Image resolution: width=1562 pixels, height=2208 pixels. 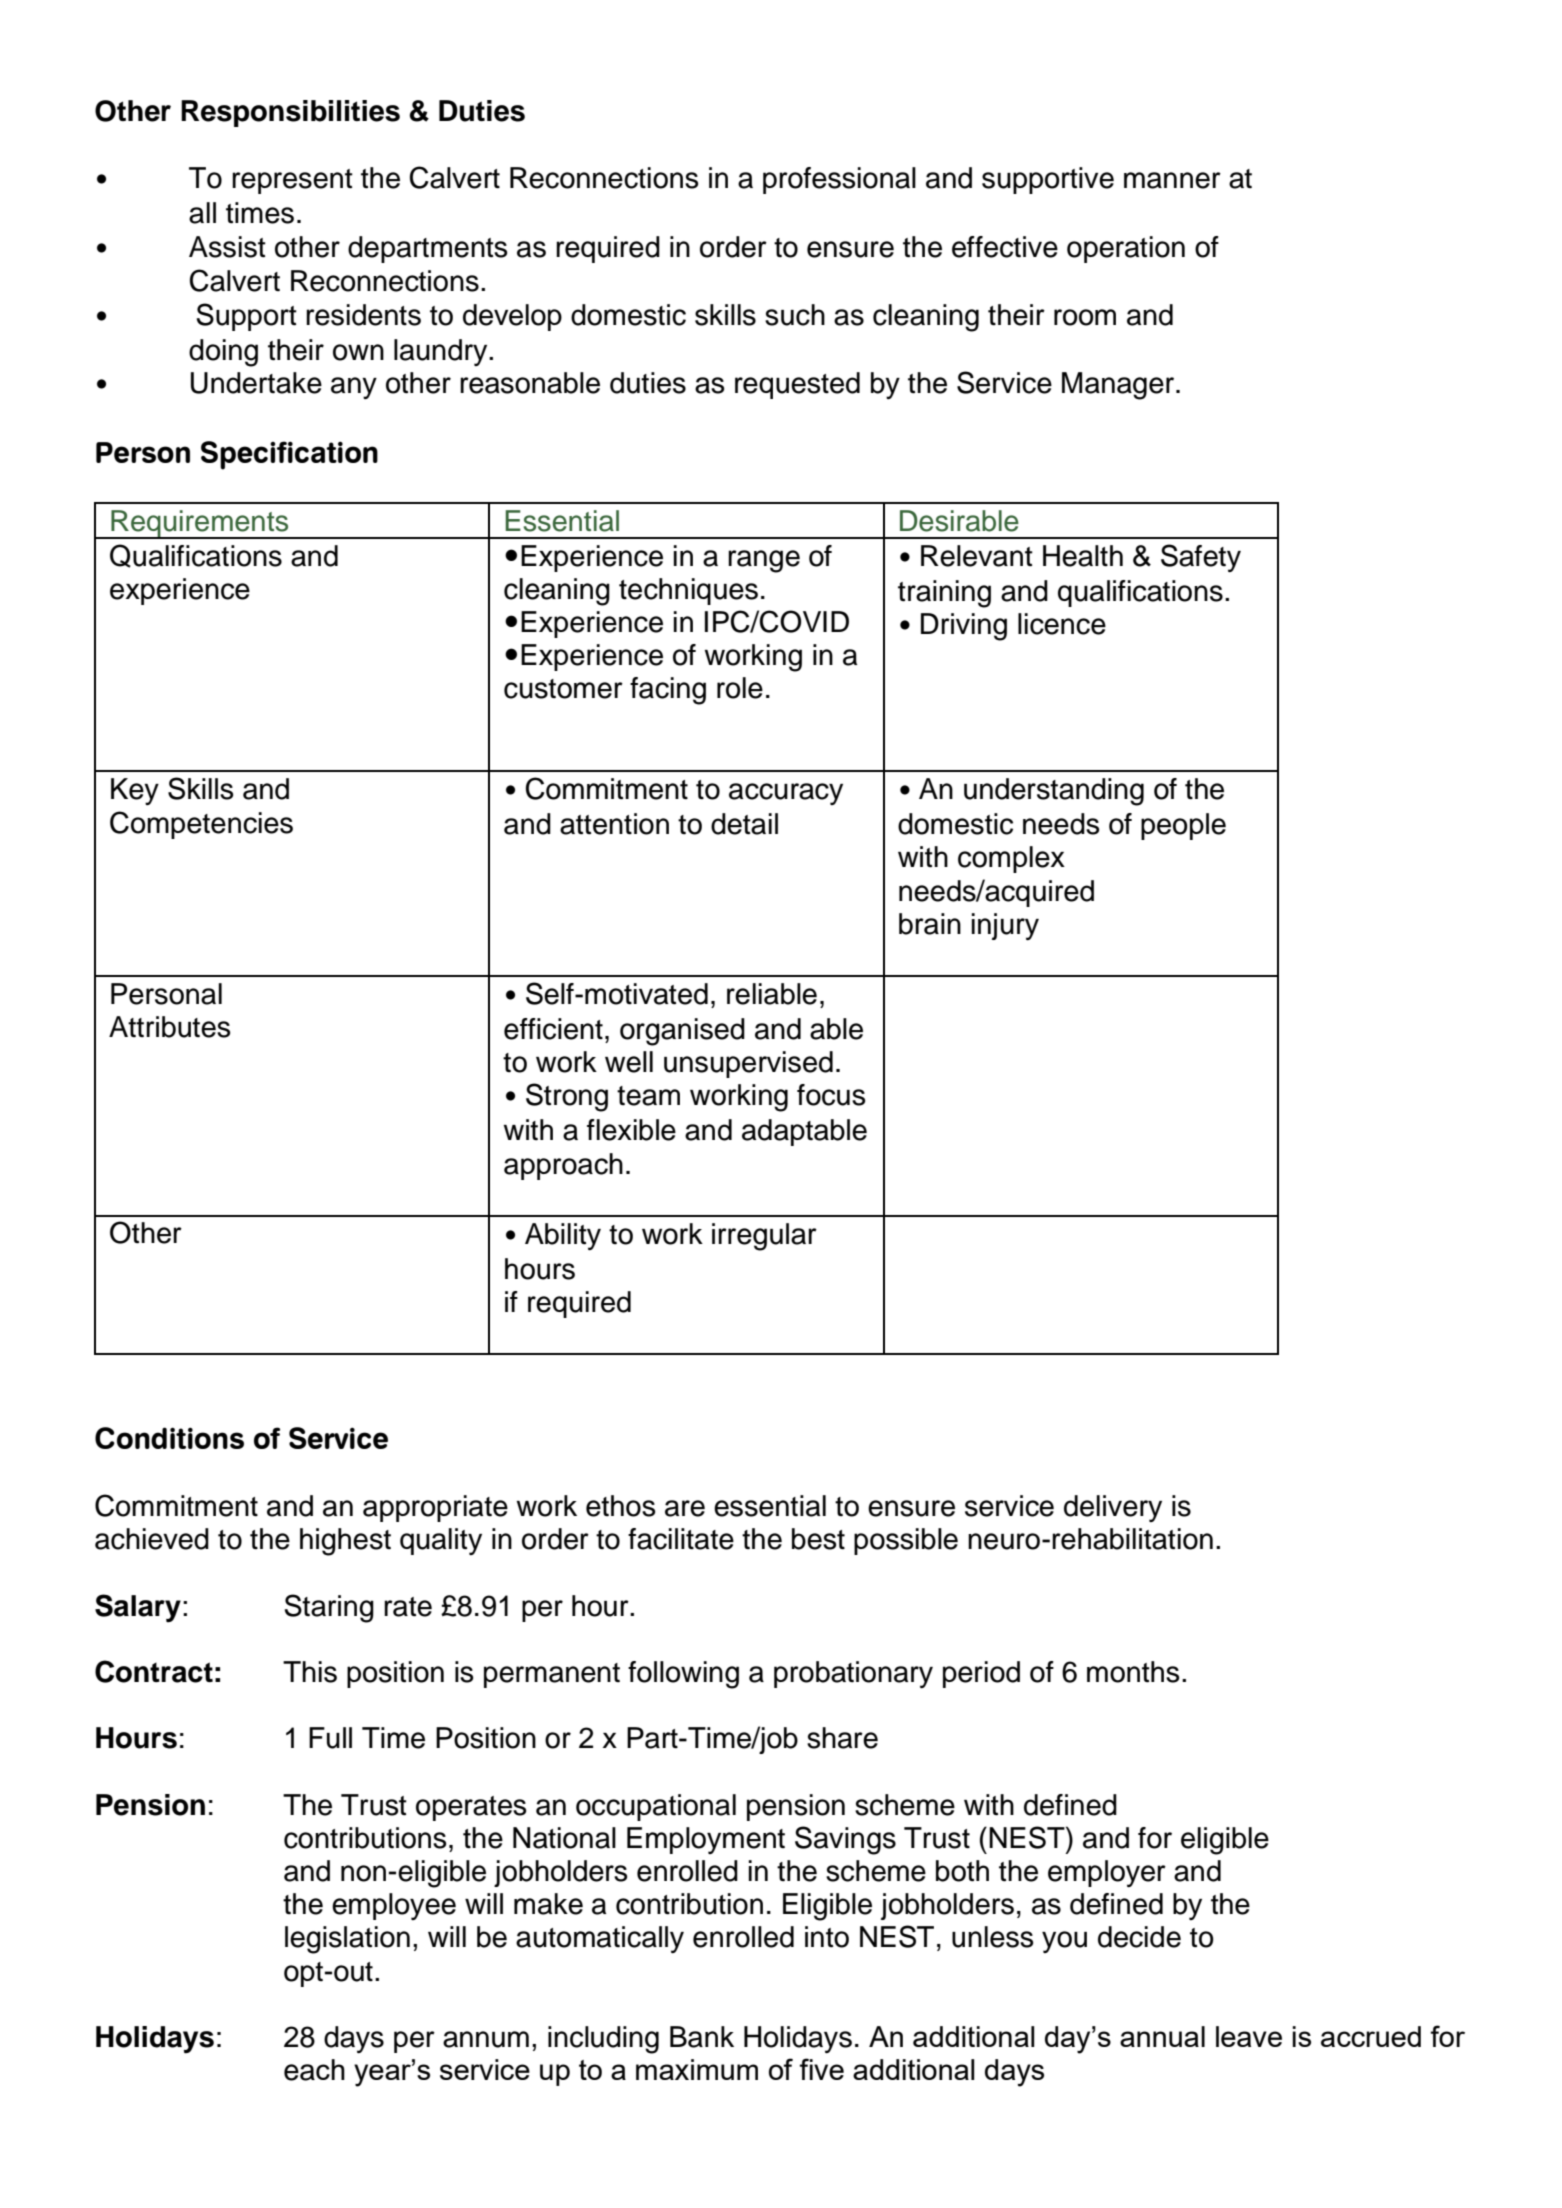 I want to click on Requirements, so click(x=200, y=524).
